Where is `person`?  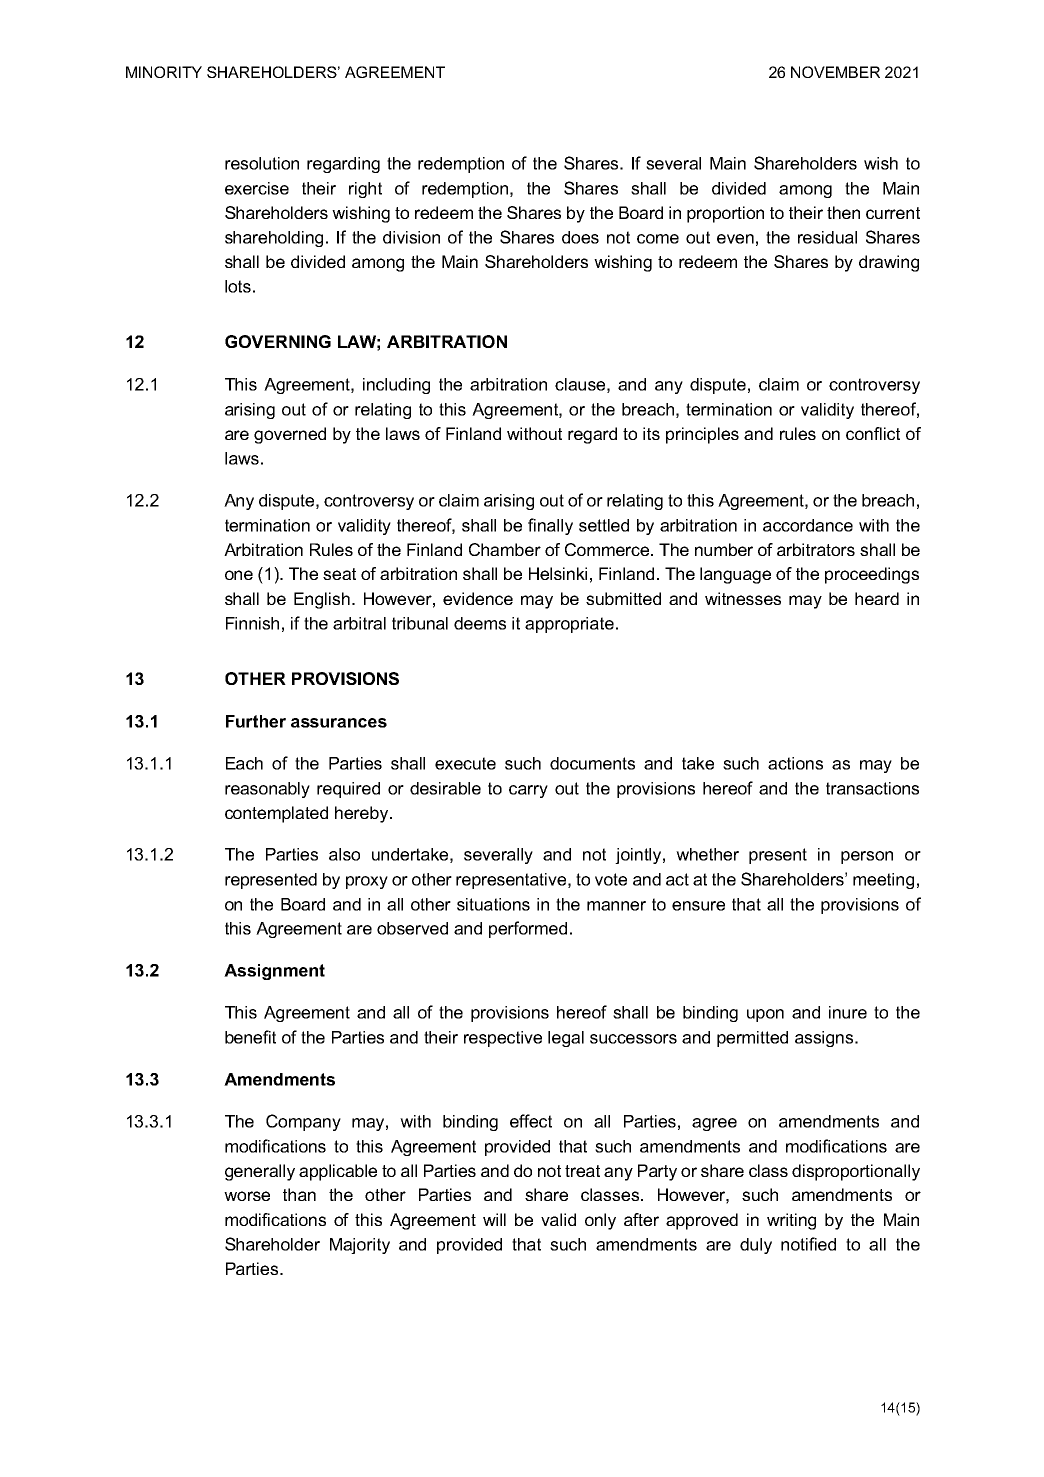 person is located at coordinates (867, 857).
